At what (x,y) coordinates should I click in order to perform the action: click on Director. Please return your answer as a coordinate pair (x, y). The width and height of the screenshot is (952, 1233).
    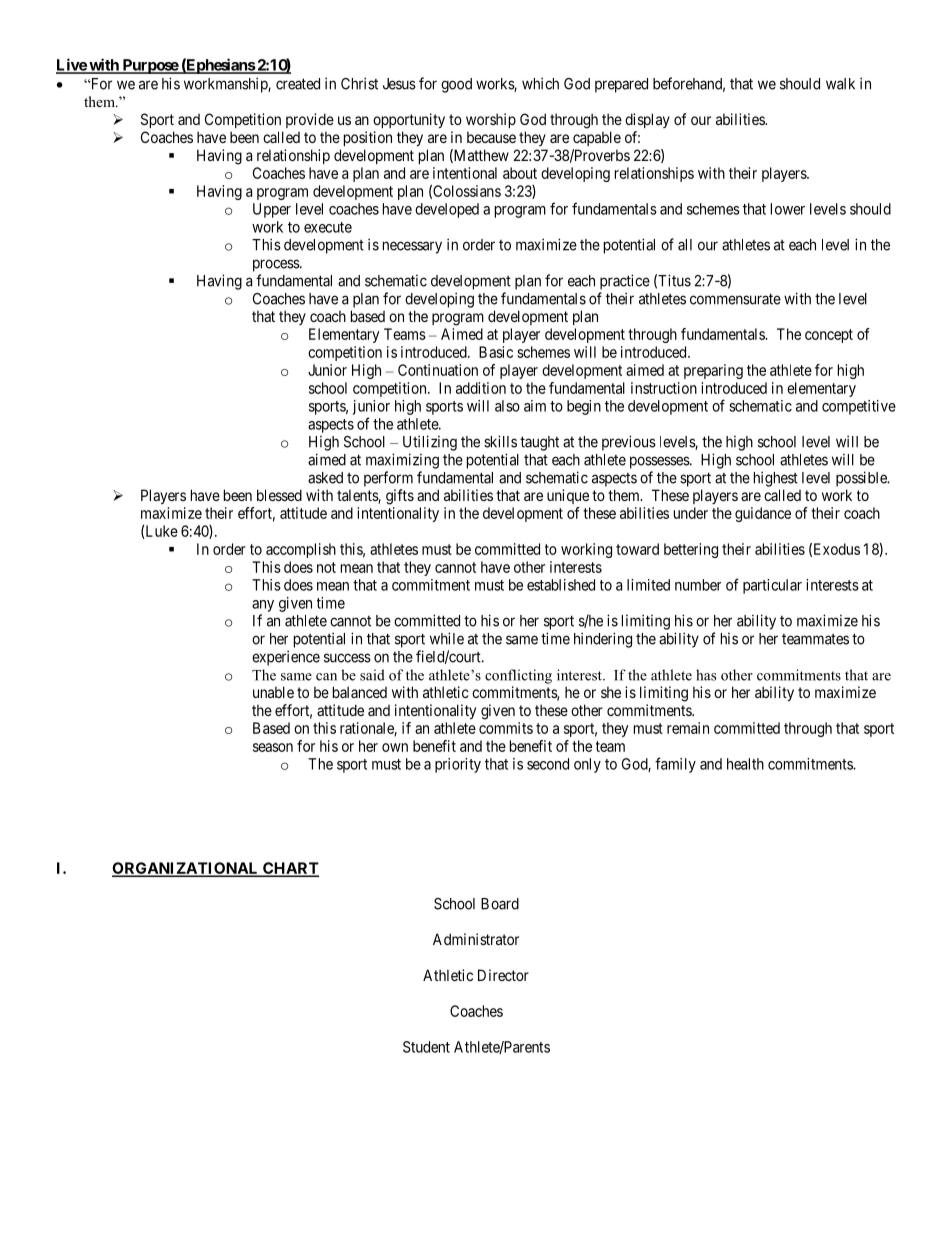
    Looking at the image, I should click on (503, 975).
